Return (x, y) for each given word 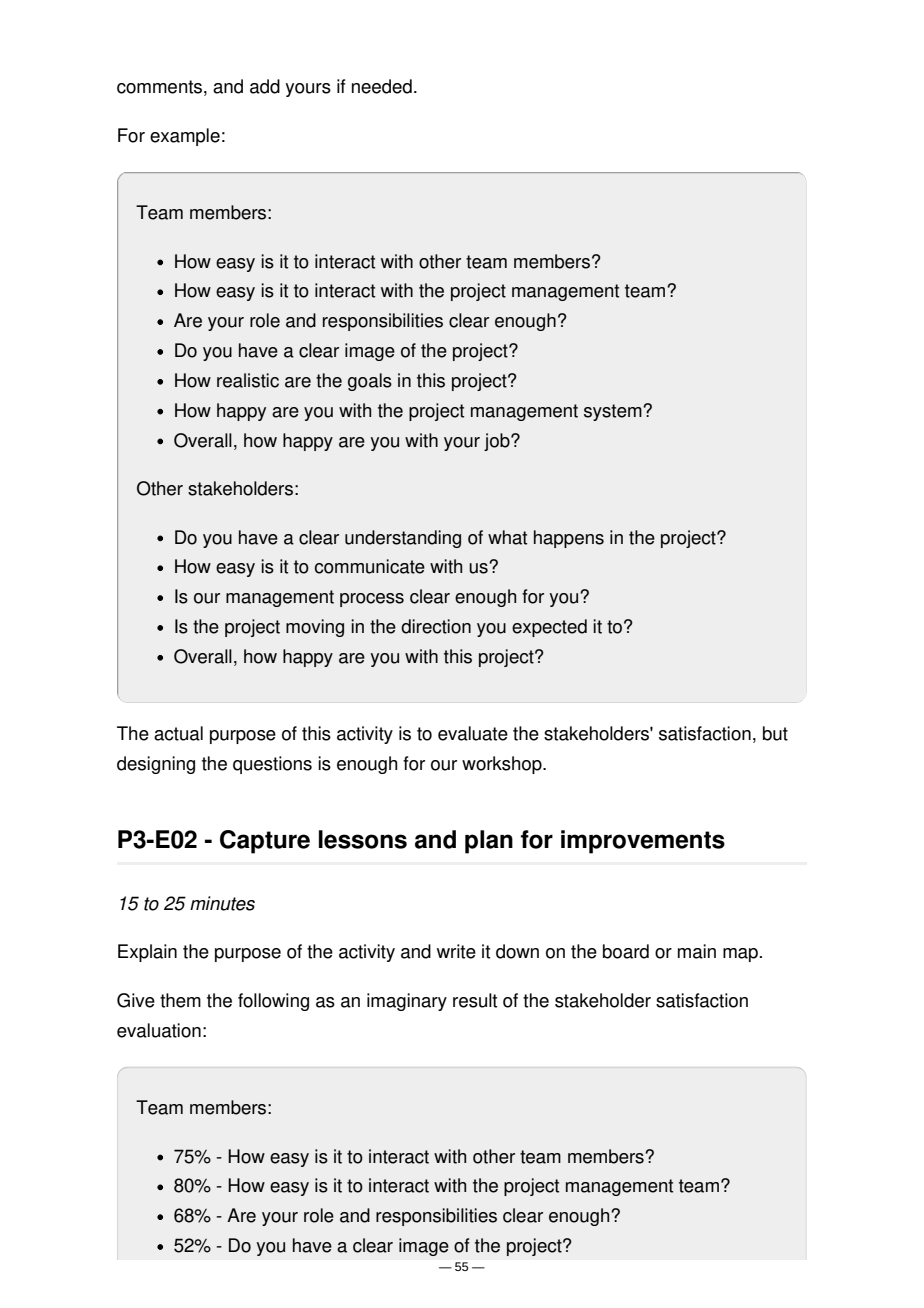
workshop (503, 765)
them (180, 1000)
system (614, 412)
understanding (403, 539)
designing (156, 765)
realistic (248, 380)
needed (382, 86)
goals (370, 382)
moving (315, 628)
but (775, 733)
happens (569, 539)
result (475, 1000)
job (498, 442)
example (185, 137)
